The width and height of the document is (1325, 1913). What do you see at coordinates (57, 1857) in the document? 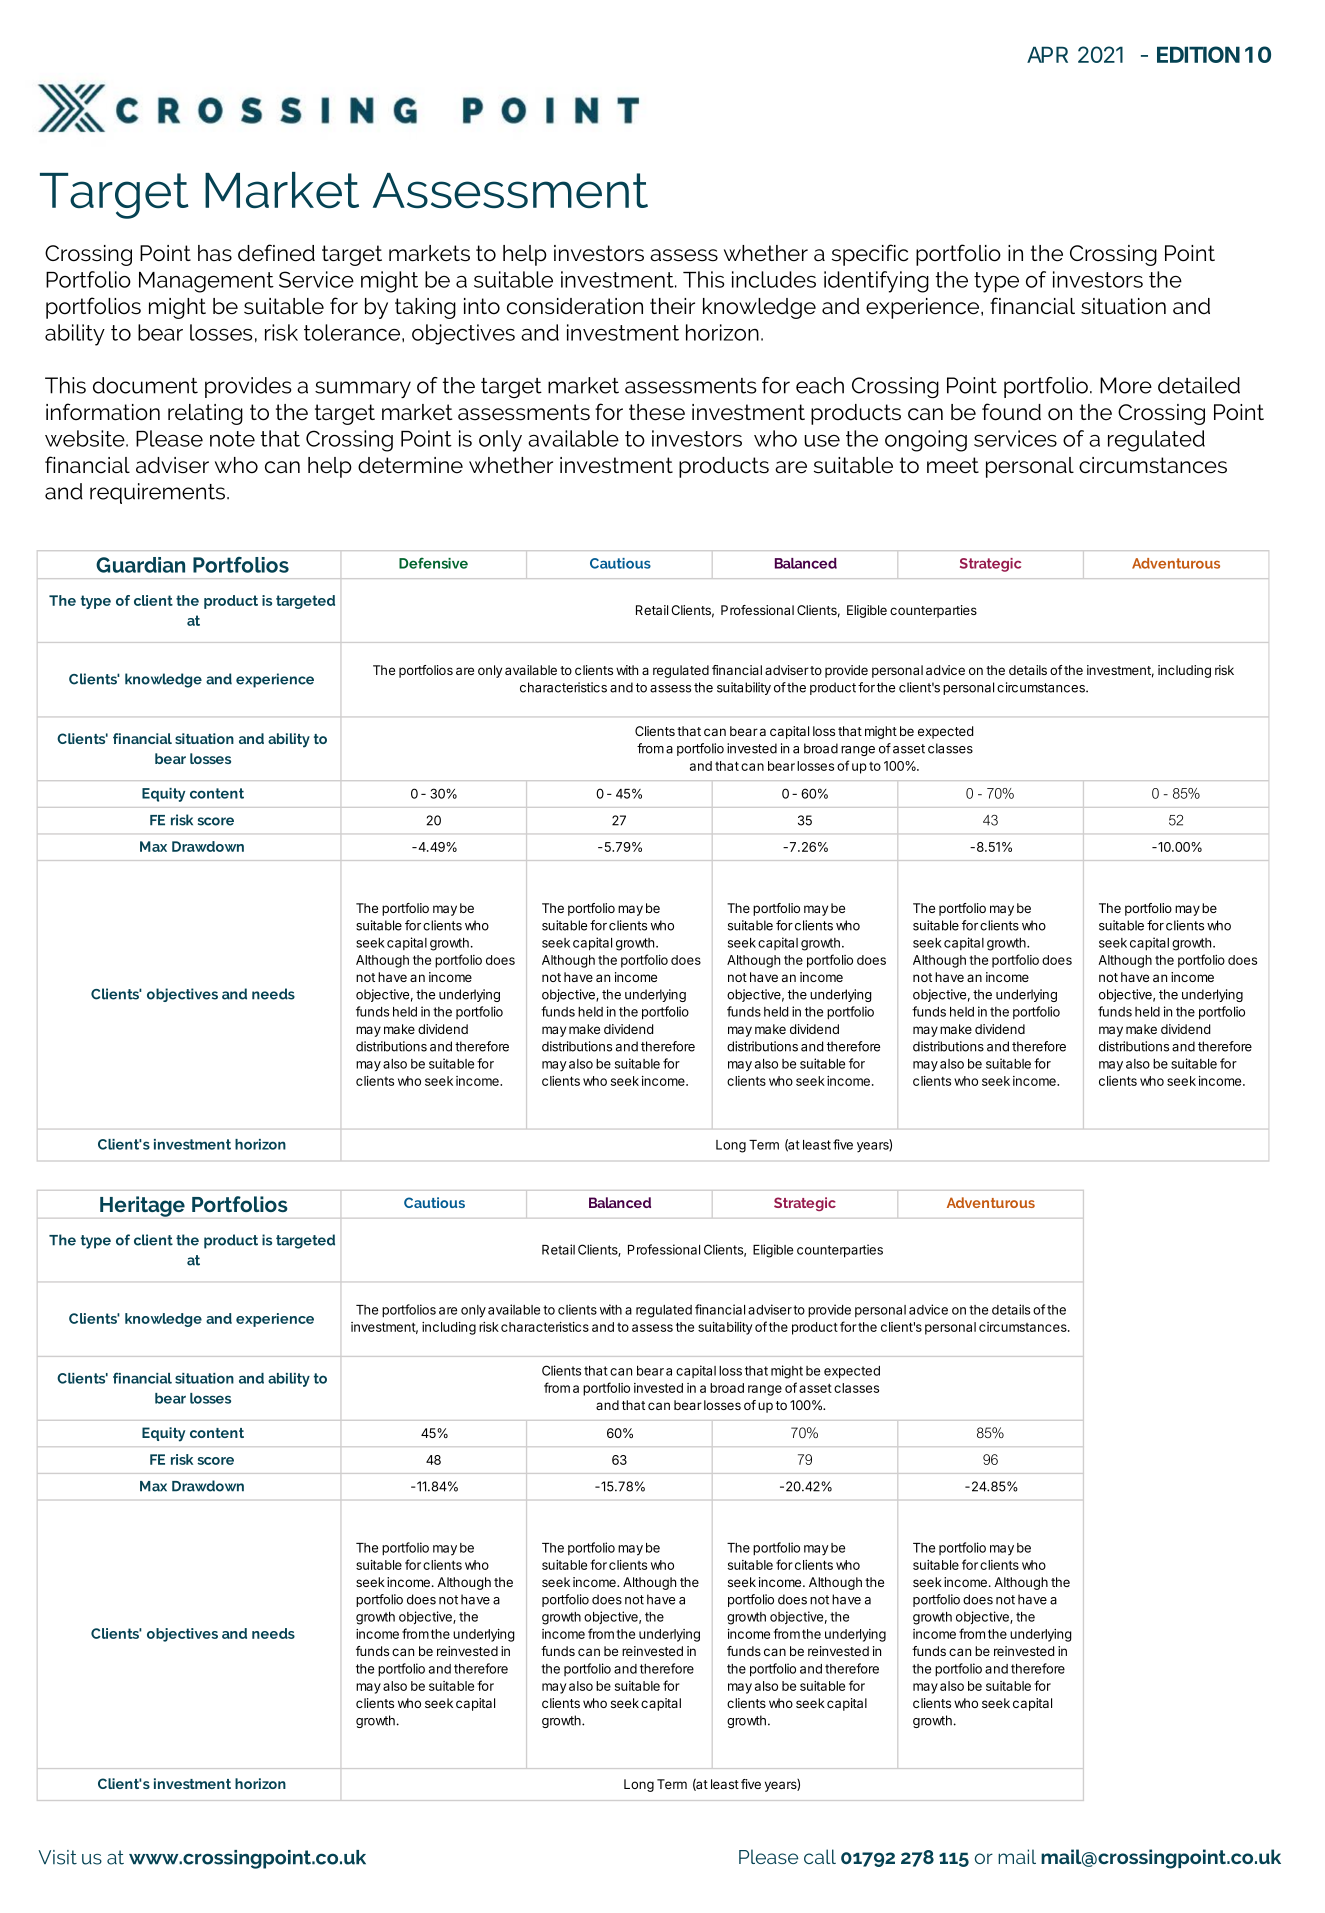
I see `Visit` at bounding box center [57, 1857].
